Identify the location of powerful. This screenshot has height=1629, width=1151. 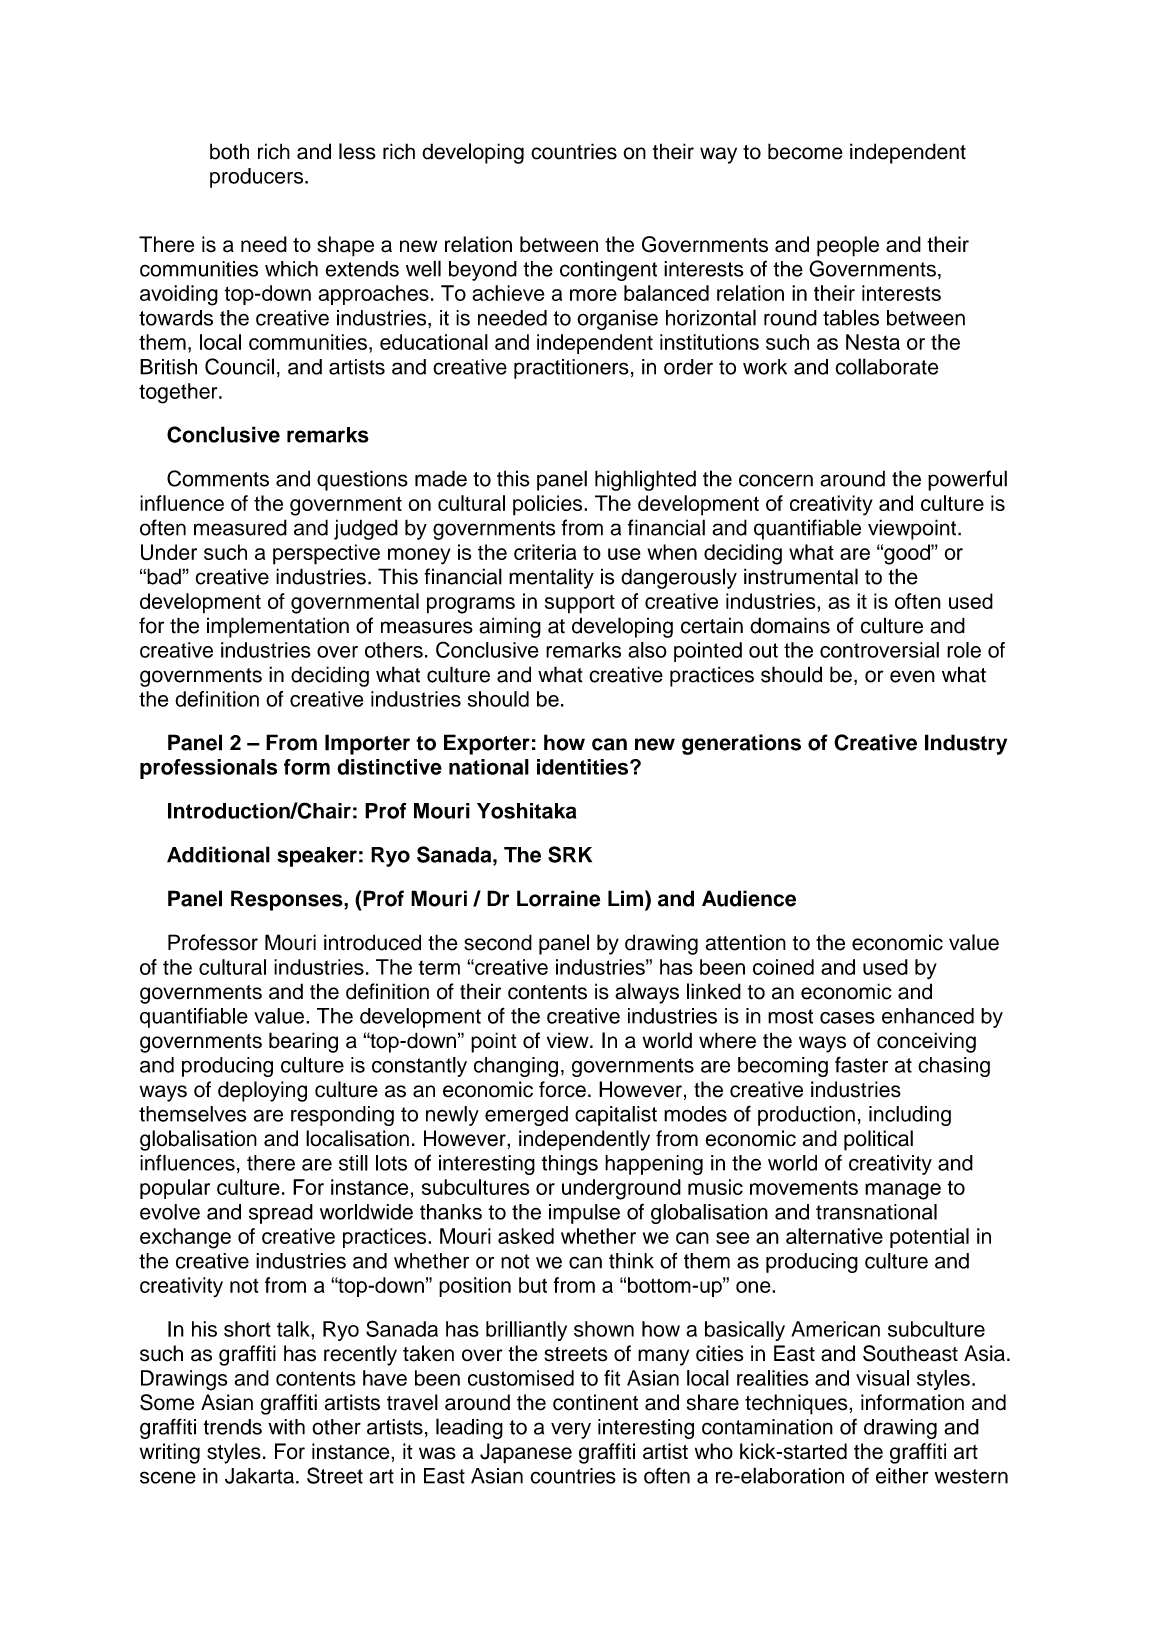
(967, 480).
